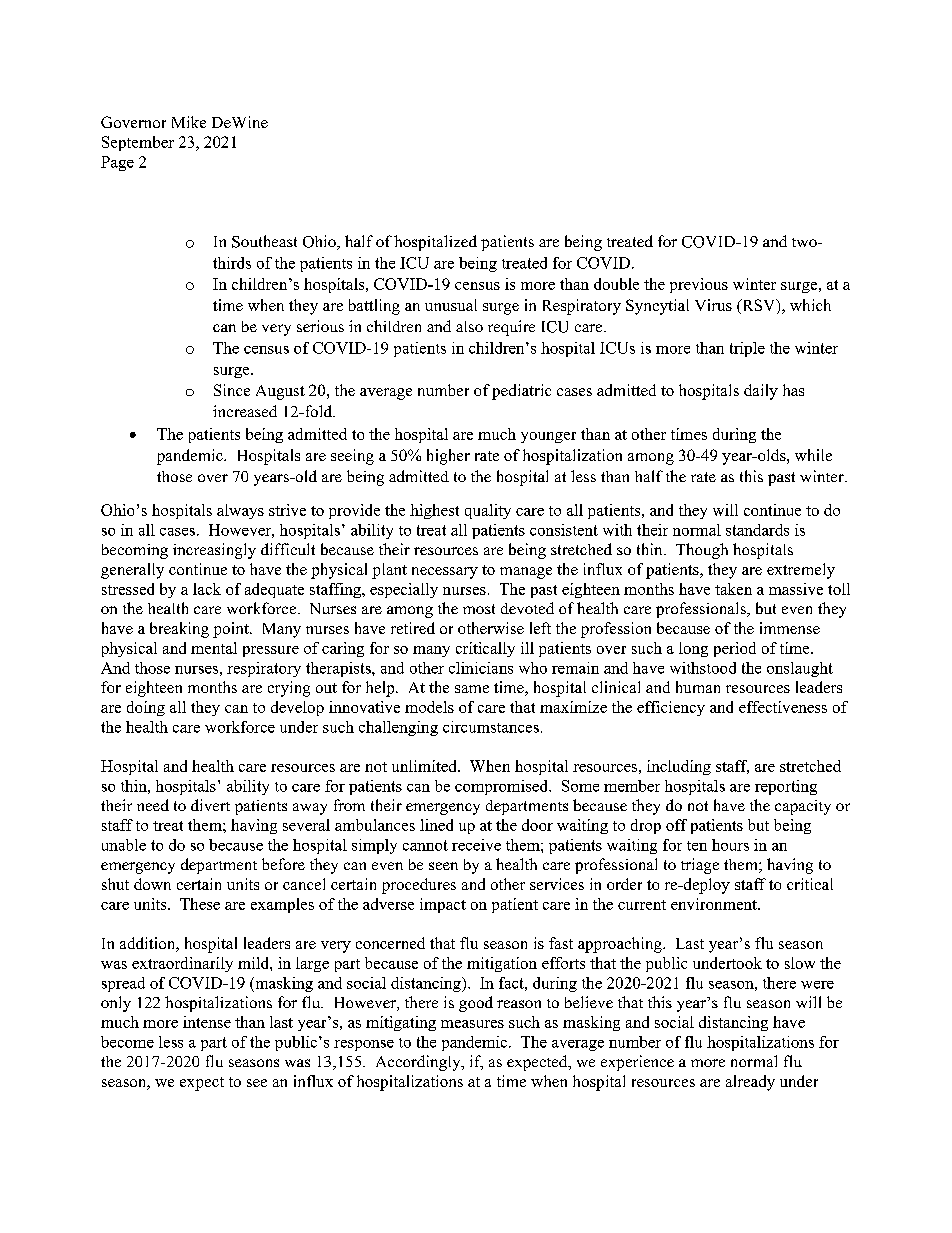 This screenshot has height=1233, width=952. What do you see at coordinates (699, 285) in the screenshot?
I see `previous` at bounding box center [699, 285].
